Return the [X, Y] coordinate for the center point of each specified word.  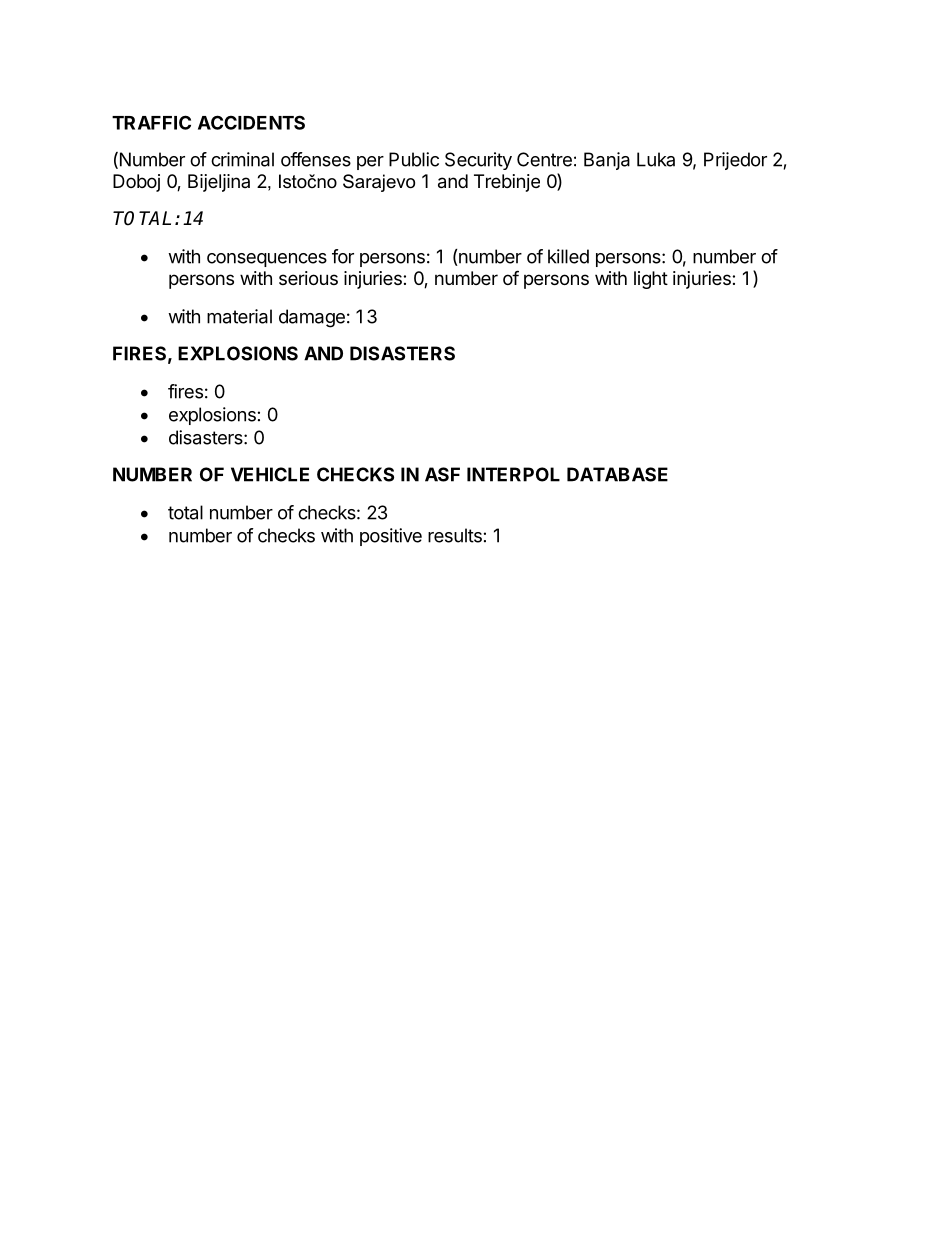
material [239, 316]
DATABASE [617, 474]
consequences [267, 260]
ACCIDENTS [251, 122]
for [343, 256]
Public [414, 159]
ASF [442, 474]
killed [568, 256]
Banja [607, 161]
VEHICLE [270, 474]
